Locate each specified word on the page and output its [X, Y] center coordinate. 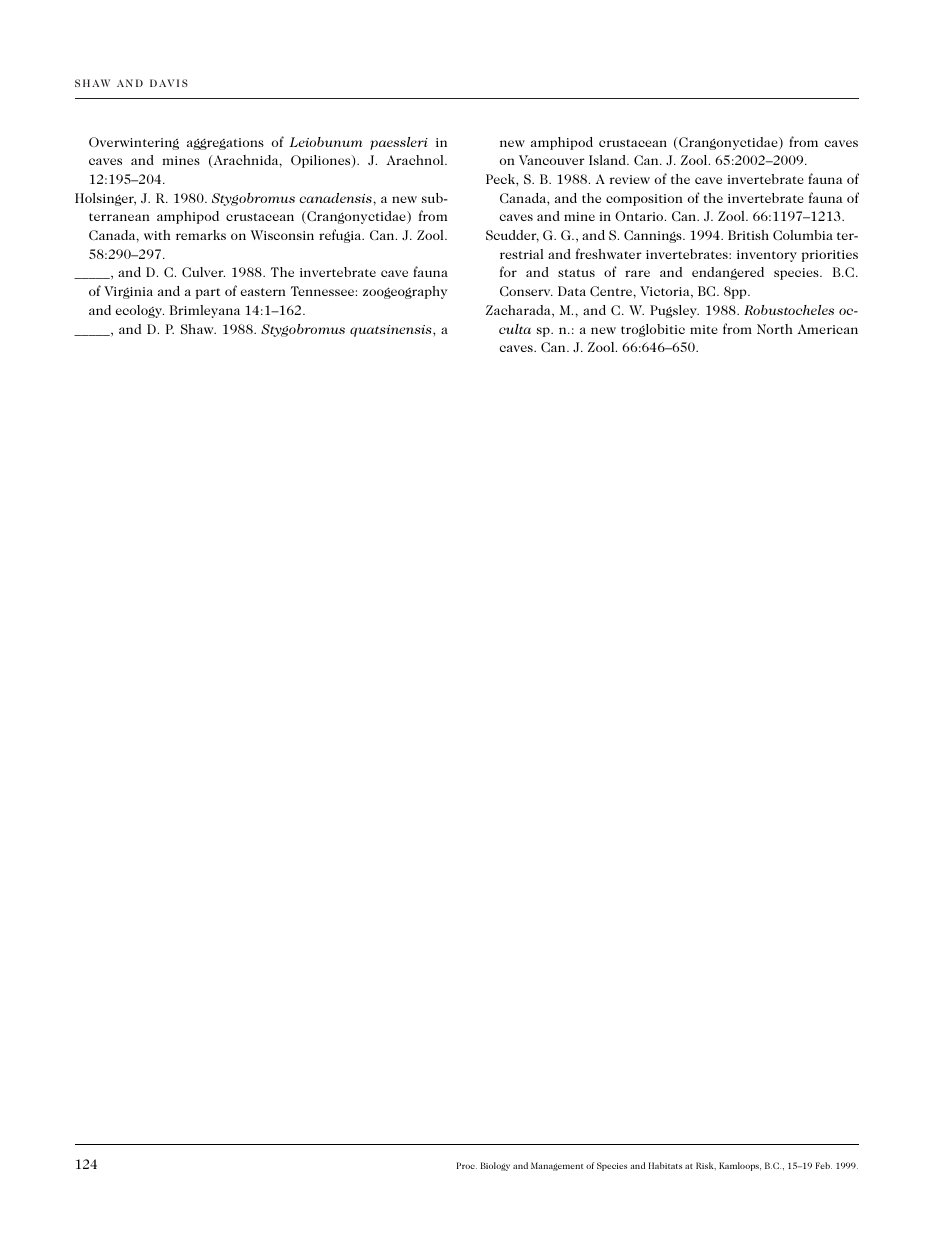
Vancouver [552, 160]
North [775, 329]
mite [704, 329]
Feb [824, 1165]
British [748, 235]
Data [572, 291]
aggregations [225, 144]
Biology [495, 1166]
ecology [140, 311]
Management [557, 1166]
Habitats [665, 1165]
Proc [467, 1165]
